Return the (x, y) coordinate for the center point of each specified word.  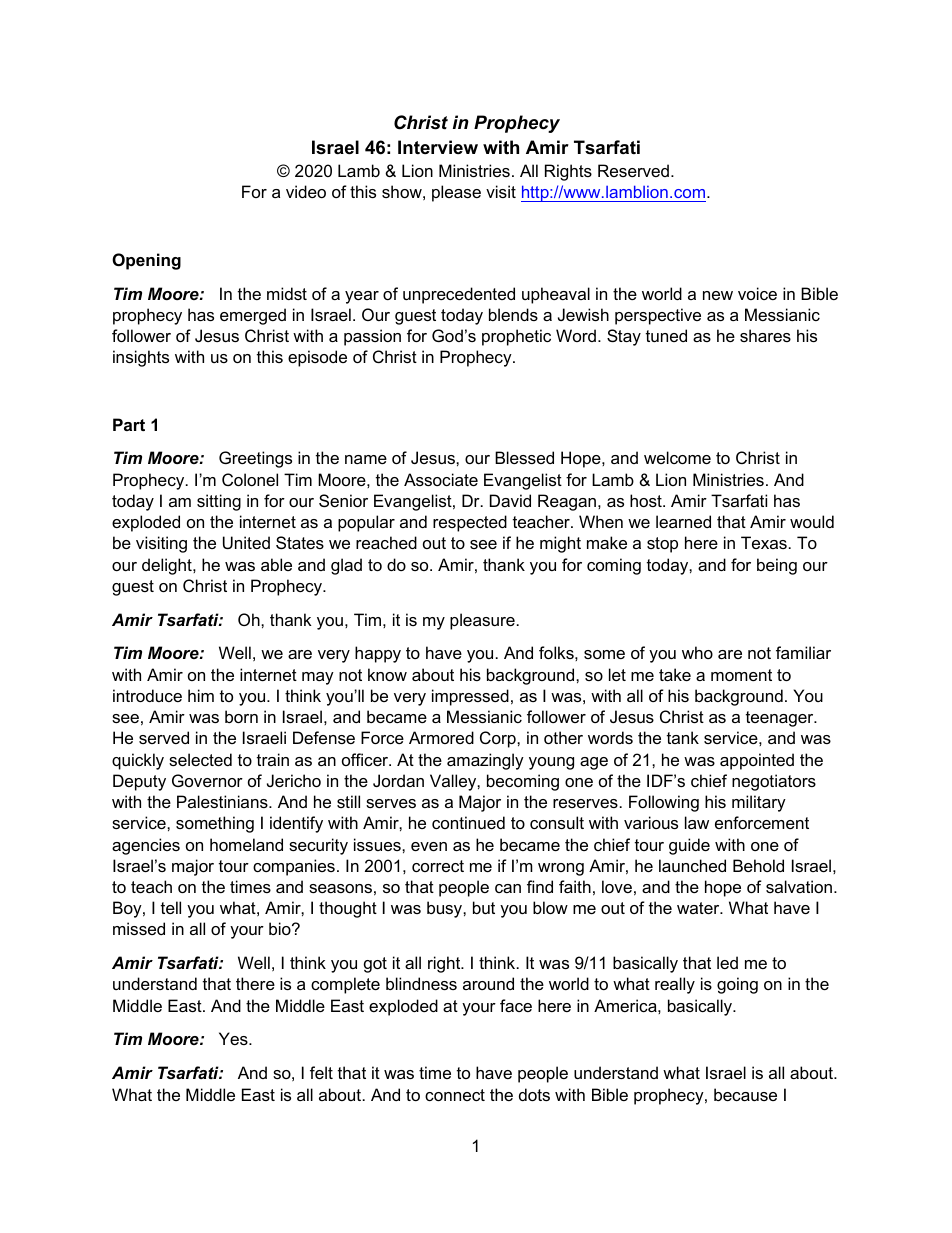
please (456, 193)
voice (757, 293)
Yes (234, 1038)
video (306, 191)
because (745, 1094)
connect (455, 1095)
